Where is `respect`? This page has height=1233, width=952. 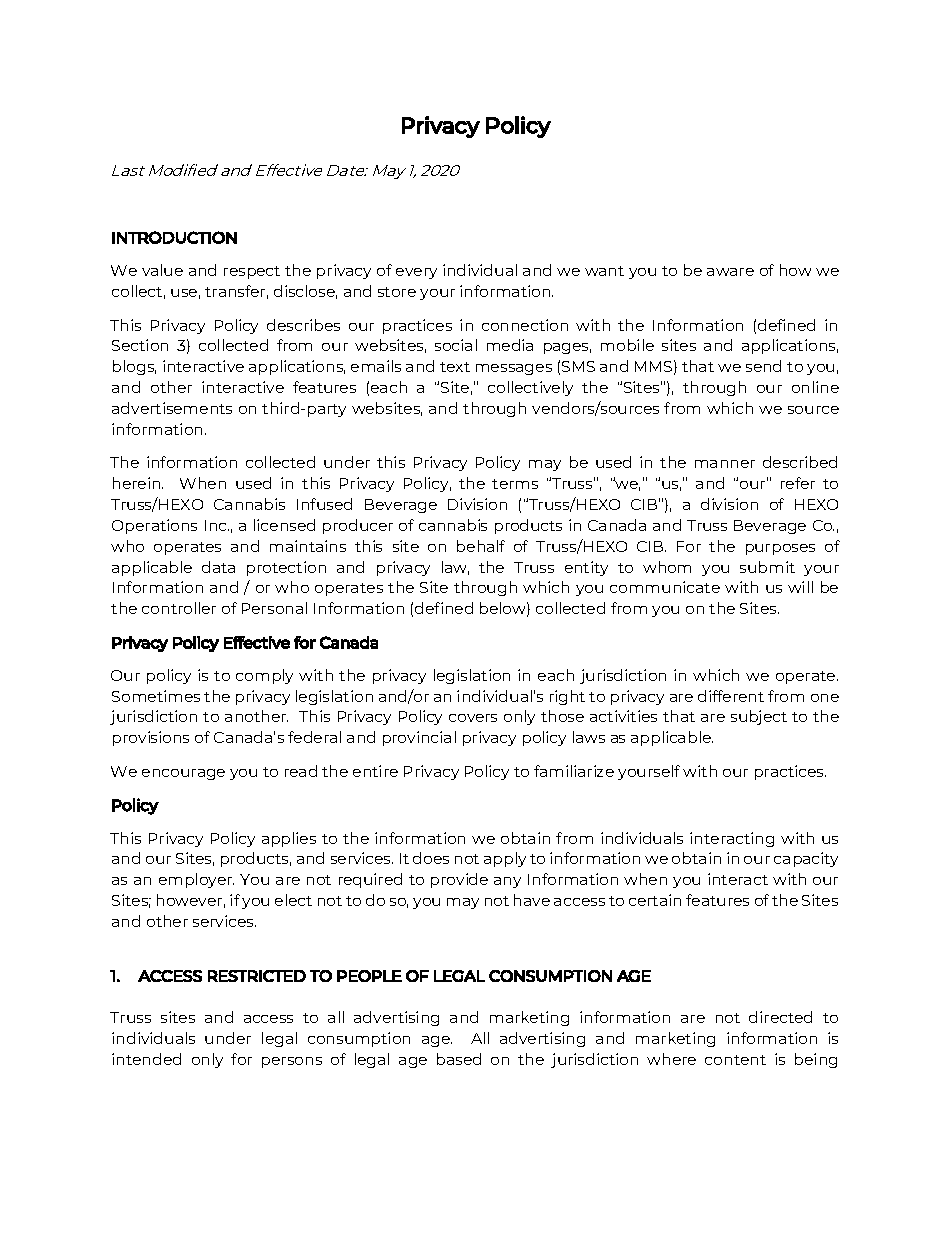
respect is located at coordinates (252, 272).
